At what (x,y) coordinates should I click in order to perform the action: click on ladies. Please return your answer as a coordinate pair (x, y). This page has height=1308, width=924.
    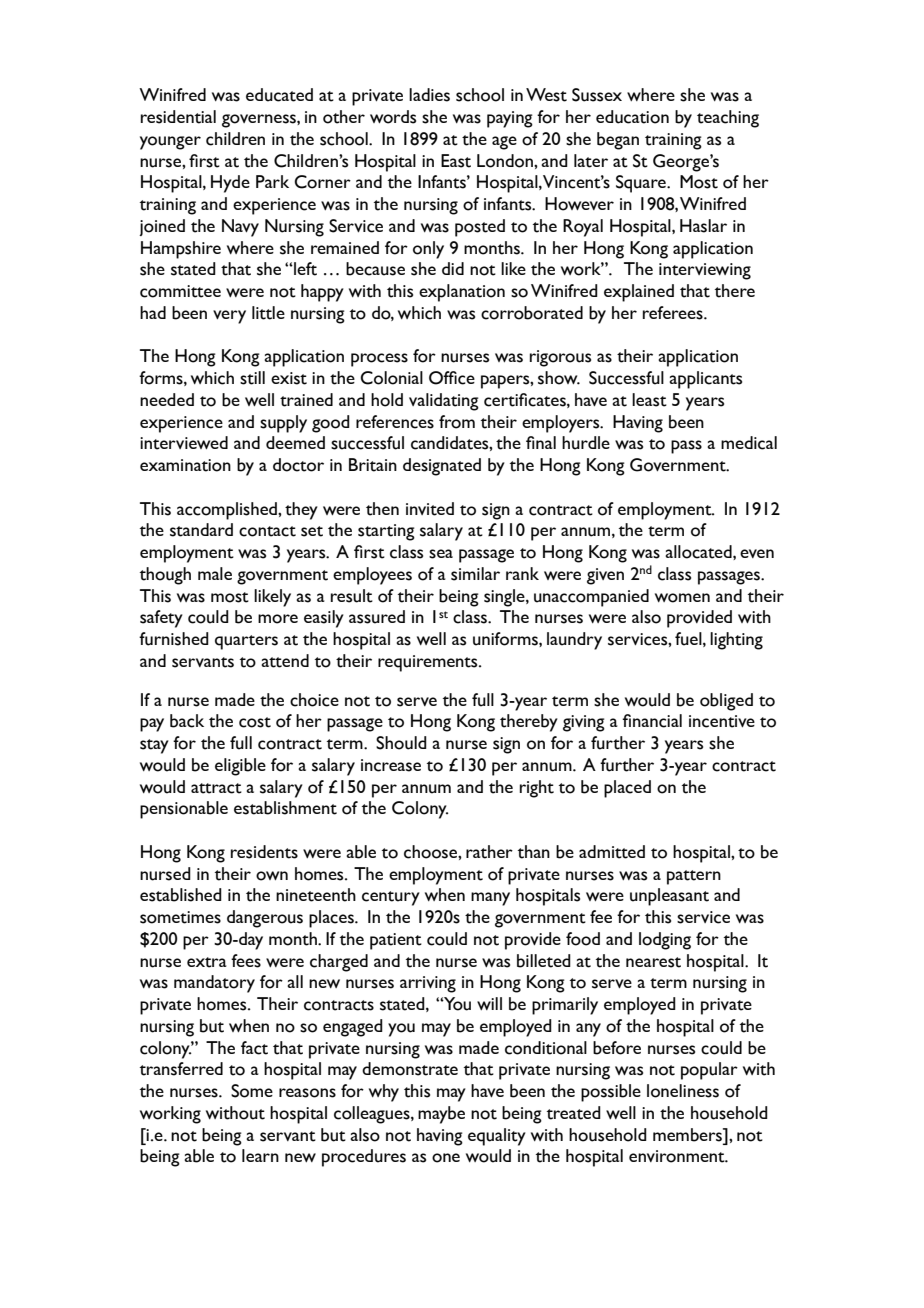
    Looking at the image, I should click on (429, 95).
